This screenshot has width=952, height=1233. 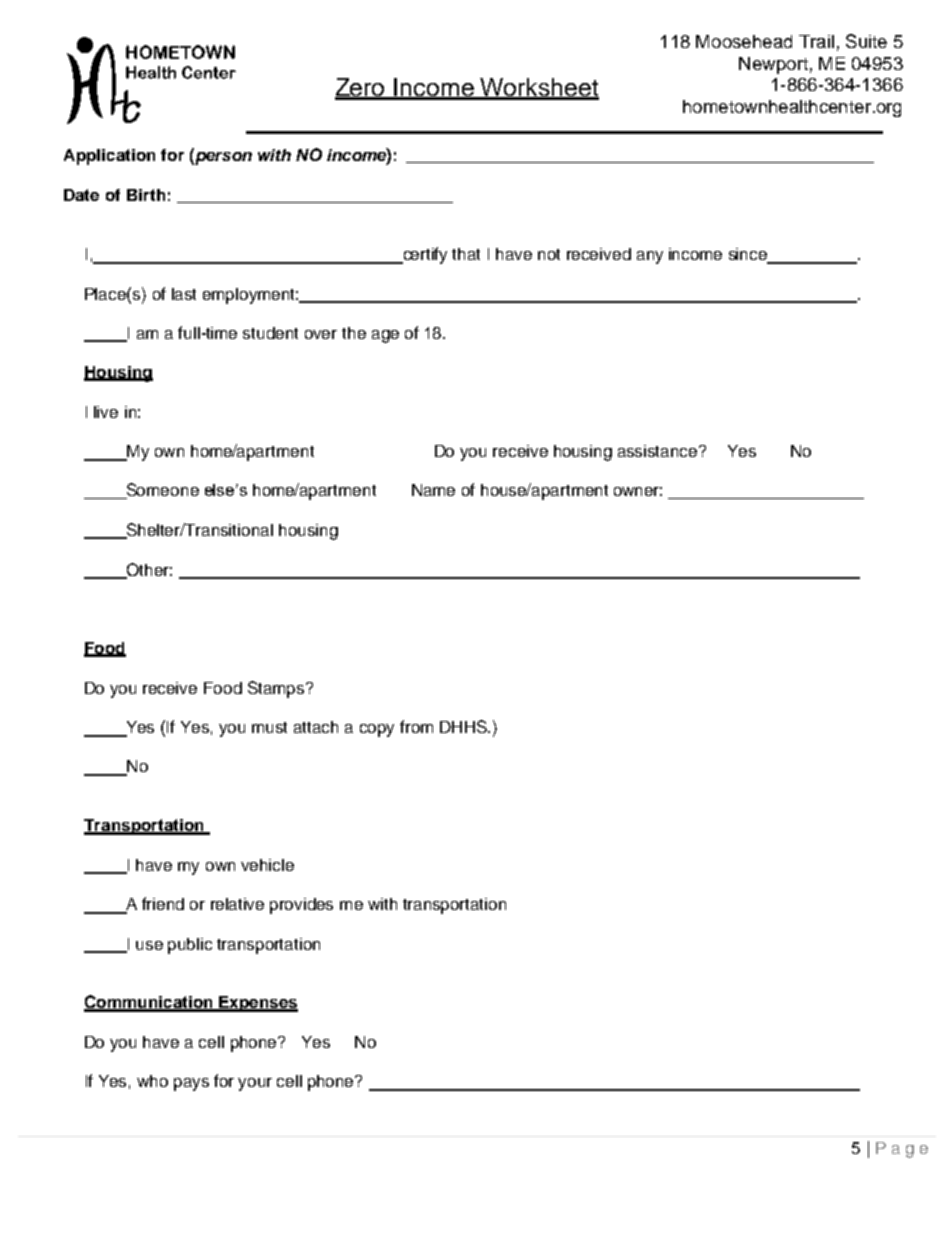 What do you see at coordinates (466, 254) in the screenshot?
I see `that` at bounding box center [466, 254].
